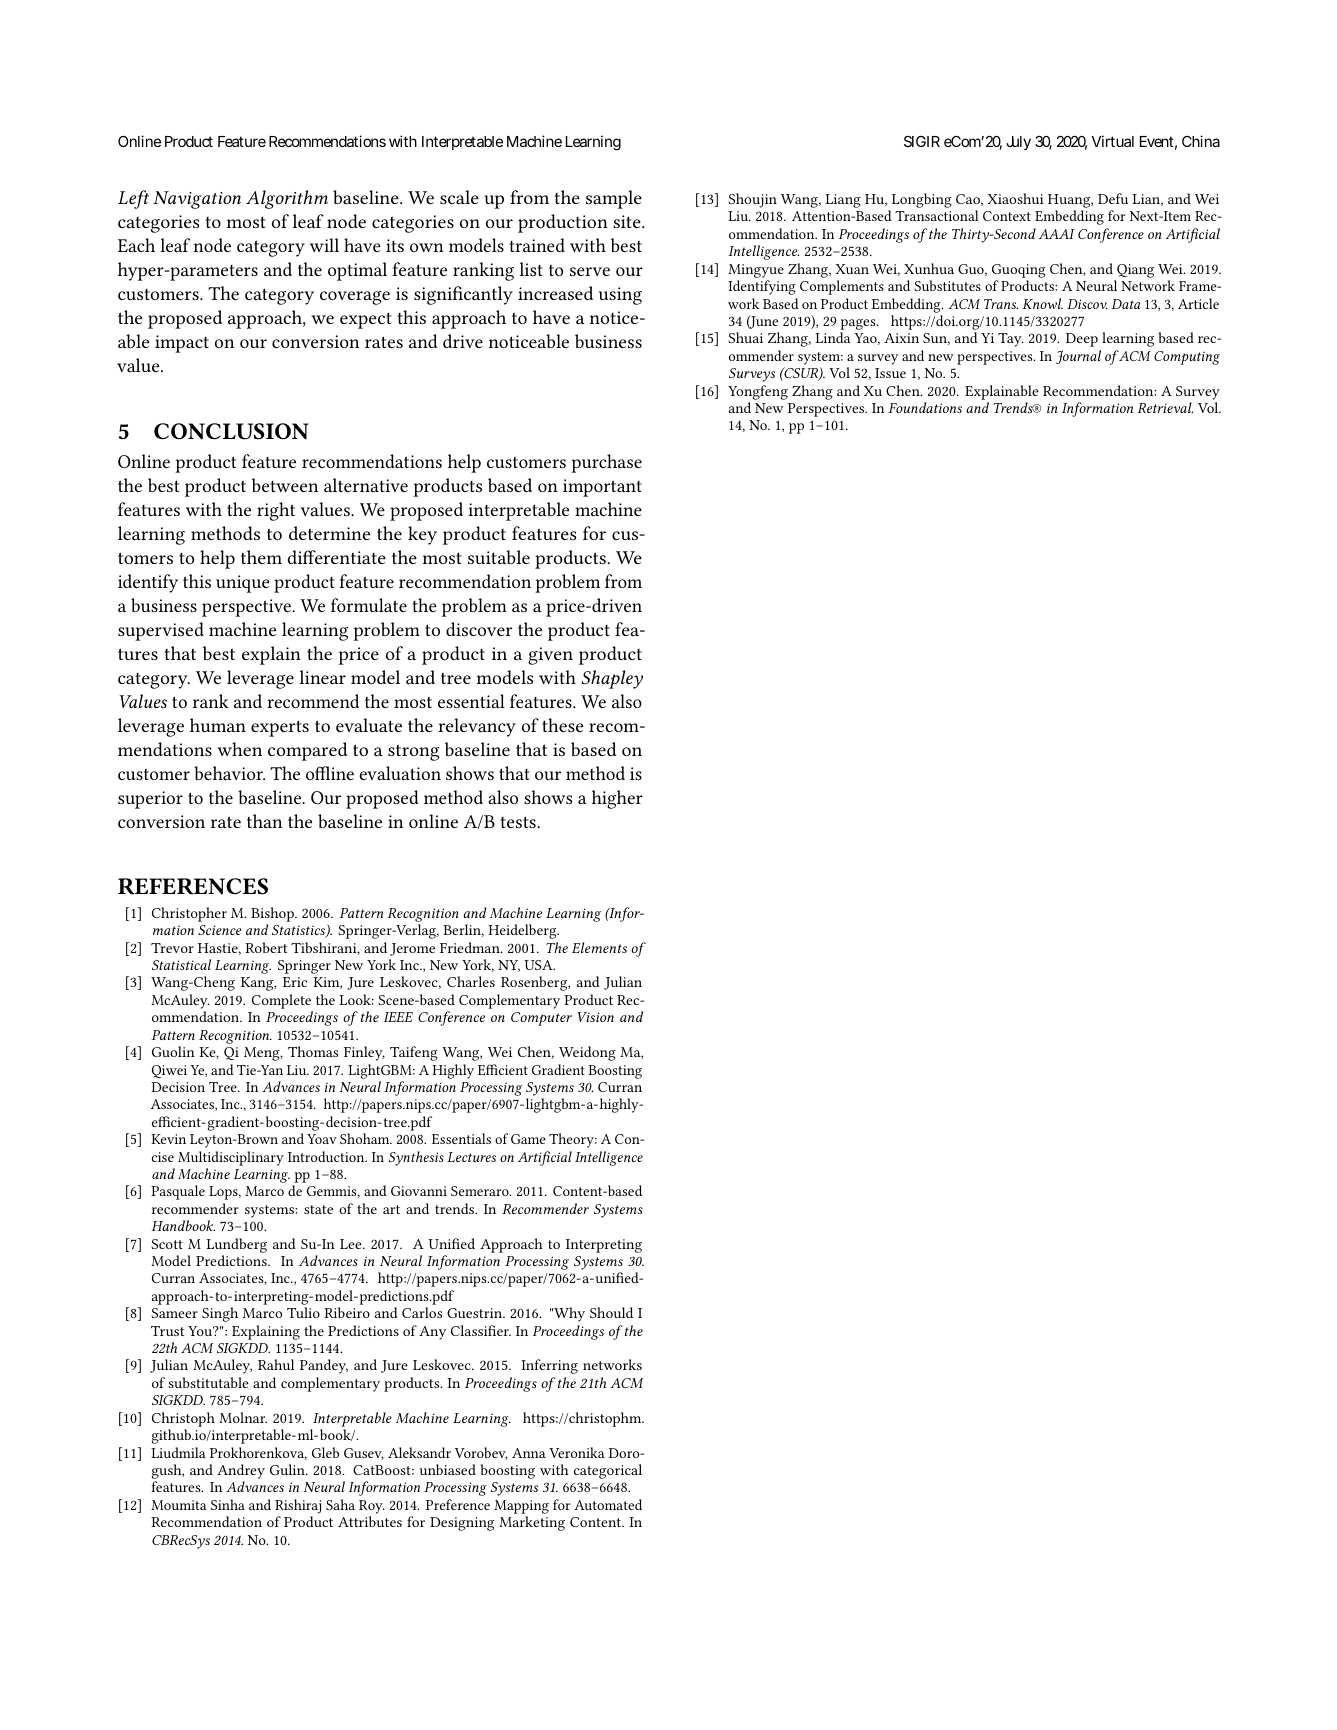 The height and width of the screenshot is (1730, 1337). What do you see at coordinates (614, 199) in the screenshot?
I see `sample` at bounding box center [614, 199].
